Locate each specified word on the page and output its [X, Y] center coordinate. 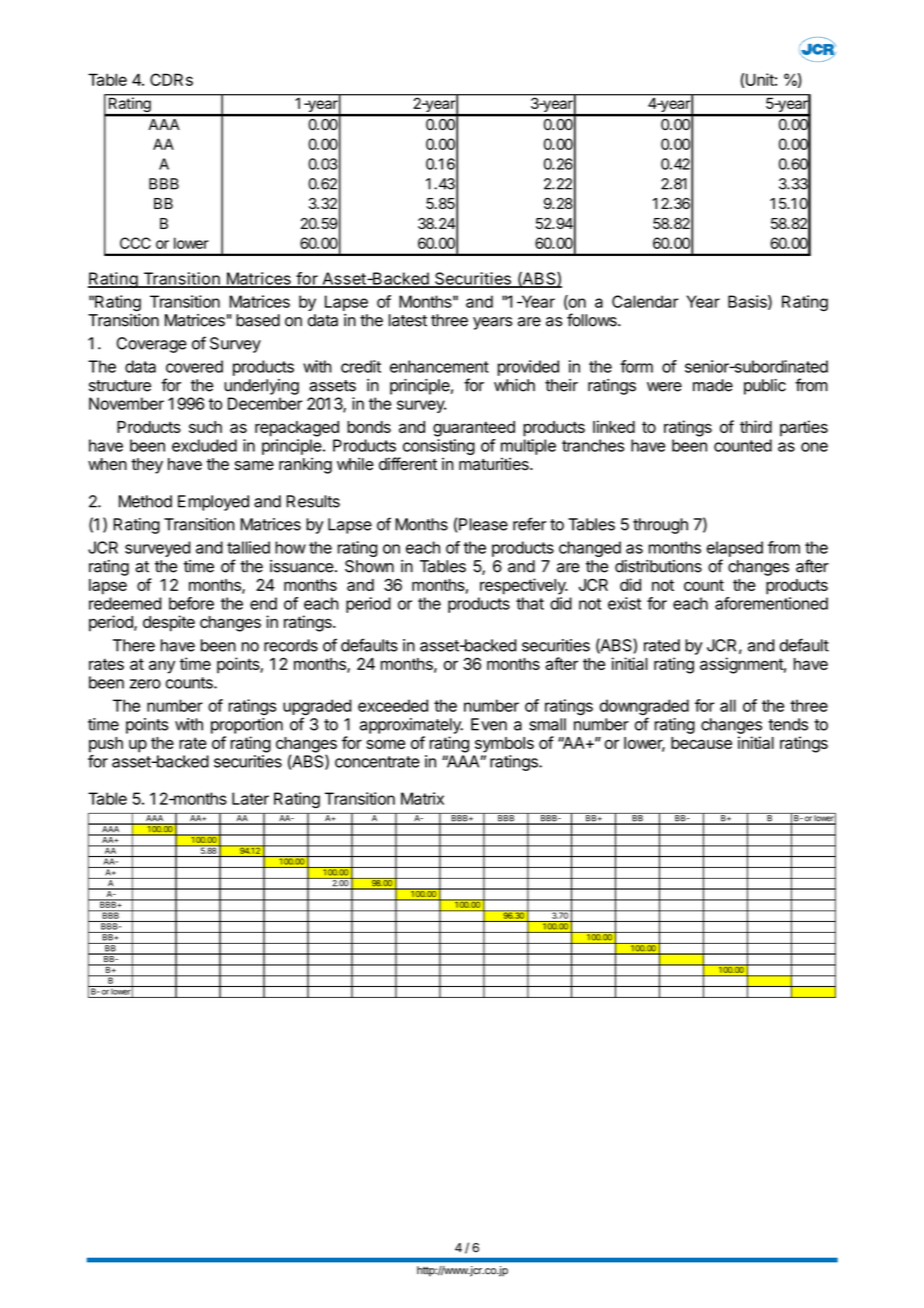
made [713, 385]
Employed [213, 503]
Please [483, 524]
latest [408, 320]
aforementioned [771, 603]
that [530, 603]
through [660, 526]
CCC [135, 243]
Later [250, 798]
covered [194, 366]
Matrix [422, 798]
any [162, 667]
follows [593, 320]
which [514, 385]
